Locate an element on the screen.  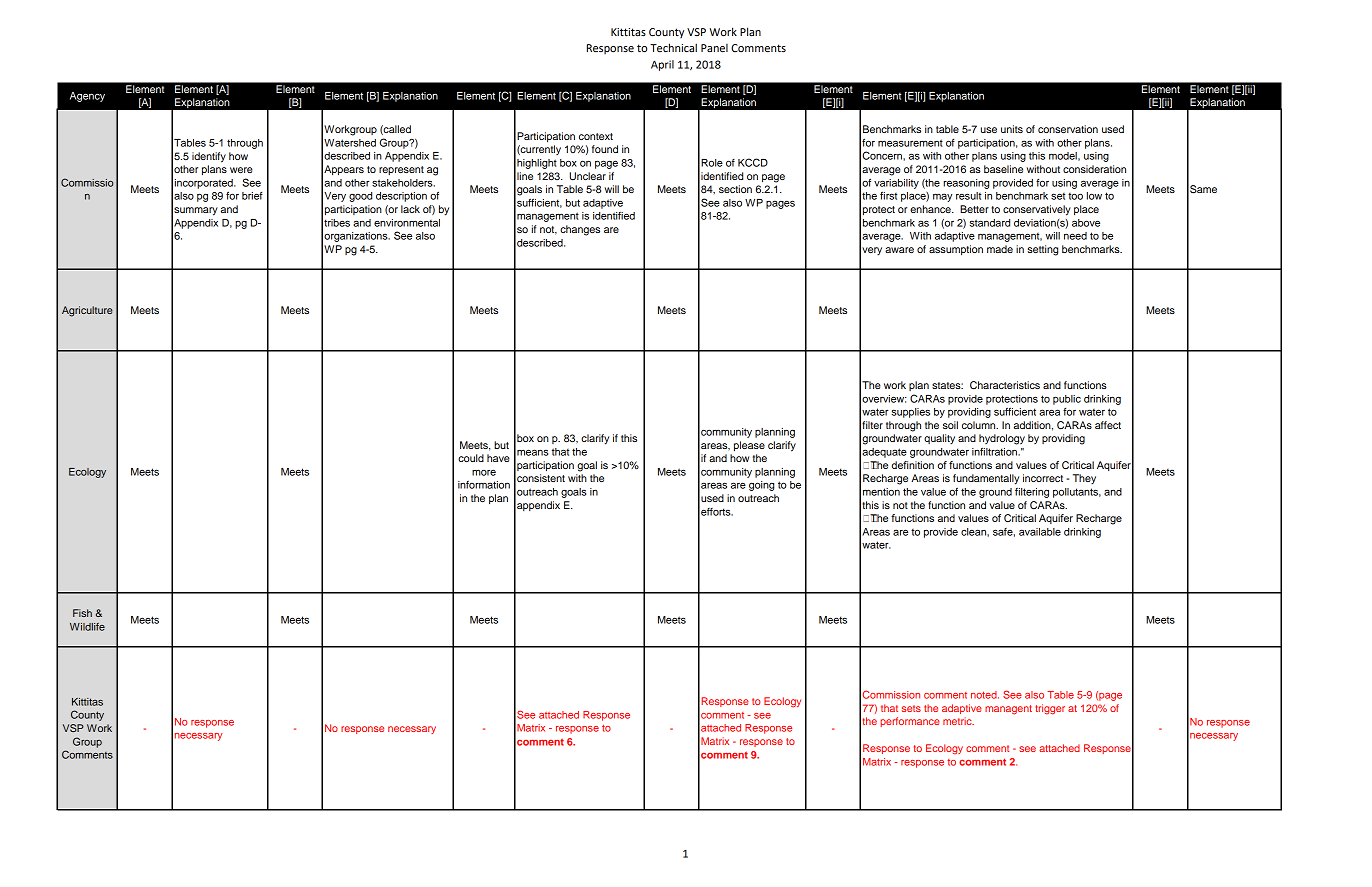
changes is located at coordinates (580, 230).
